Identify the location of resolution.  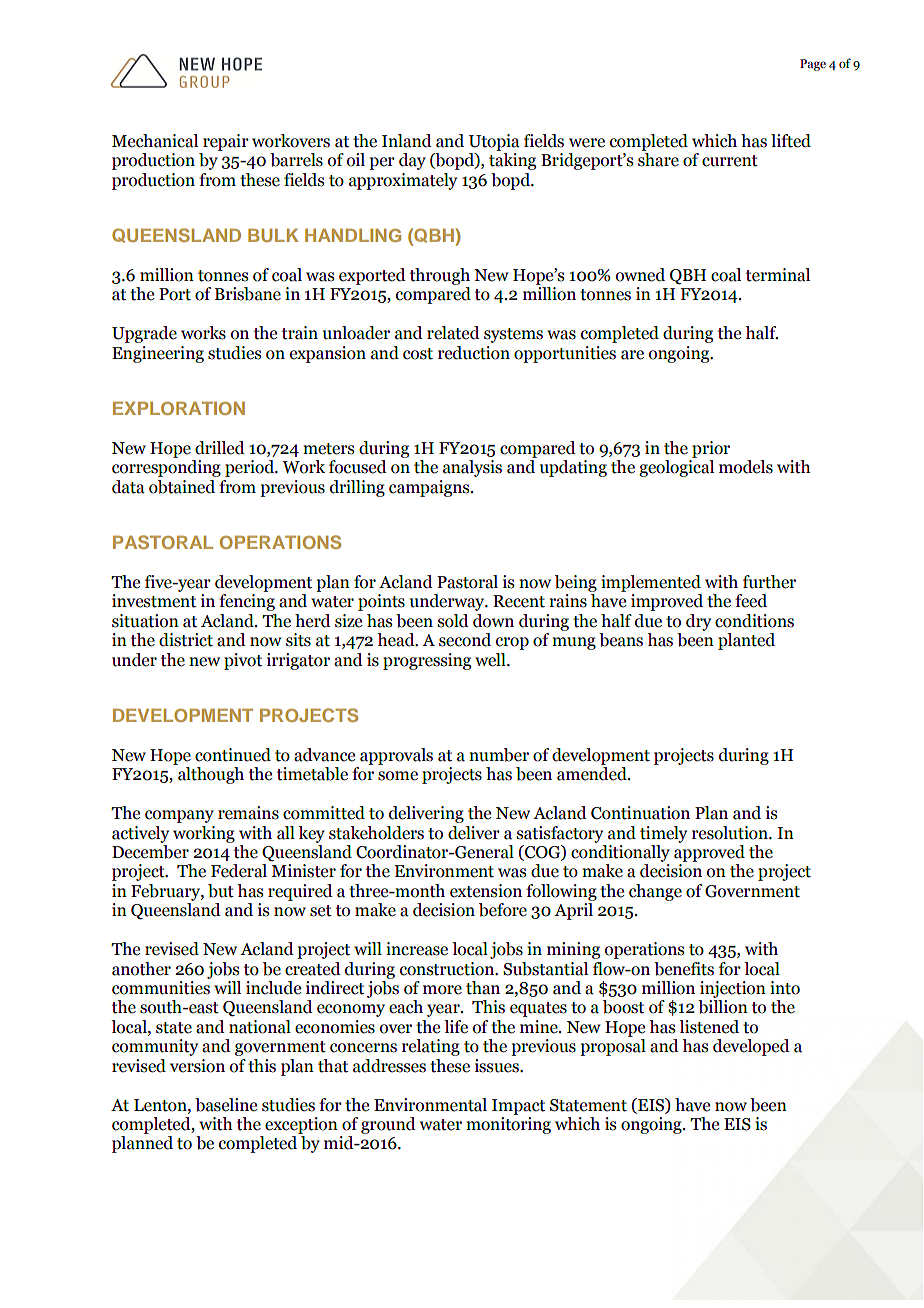
(731, 833).
